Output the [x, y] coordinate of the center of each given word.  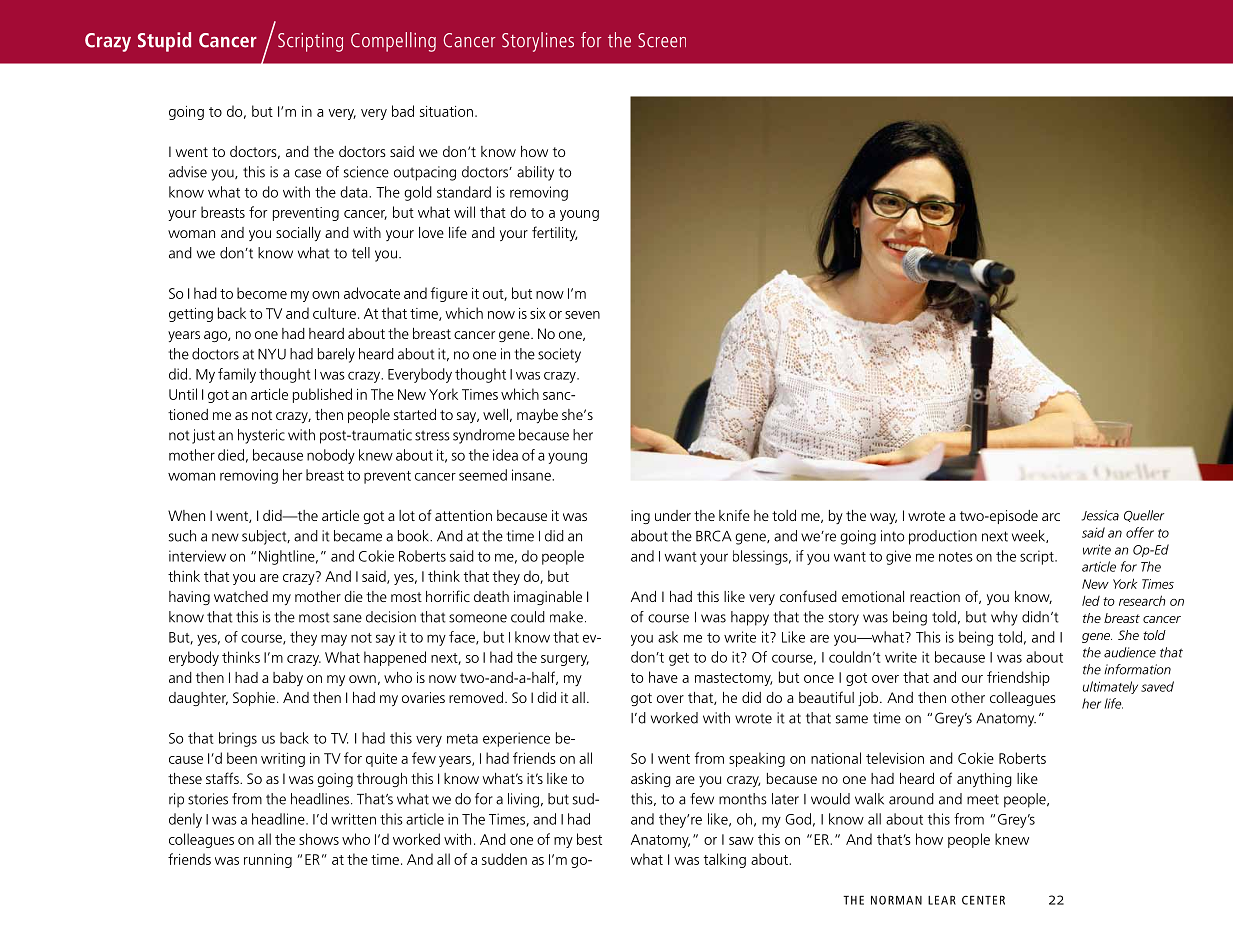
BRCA [714, 536]
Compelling [393, 42]
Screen [662, 40]
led [1091, 601]
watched [241, 596]
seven [582, 315]
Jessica [1100, 515]
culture [334, 313]
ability [535, 173]
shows [319, 839]
